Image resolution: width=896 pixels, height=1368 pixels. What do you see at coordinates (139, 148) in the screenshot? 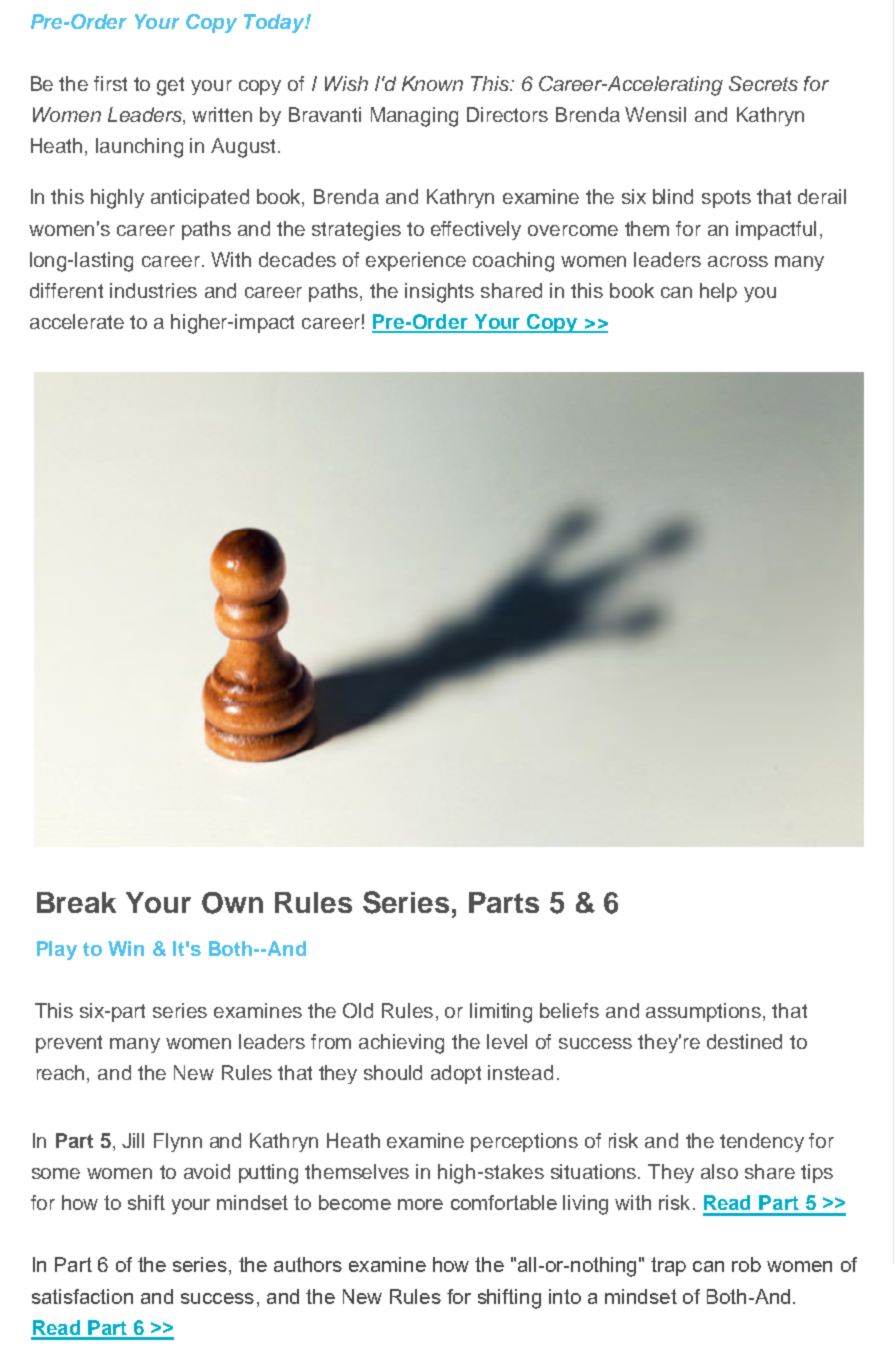
I see `launching` at bounding box center [139, 148].
